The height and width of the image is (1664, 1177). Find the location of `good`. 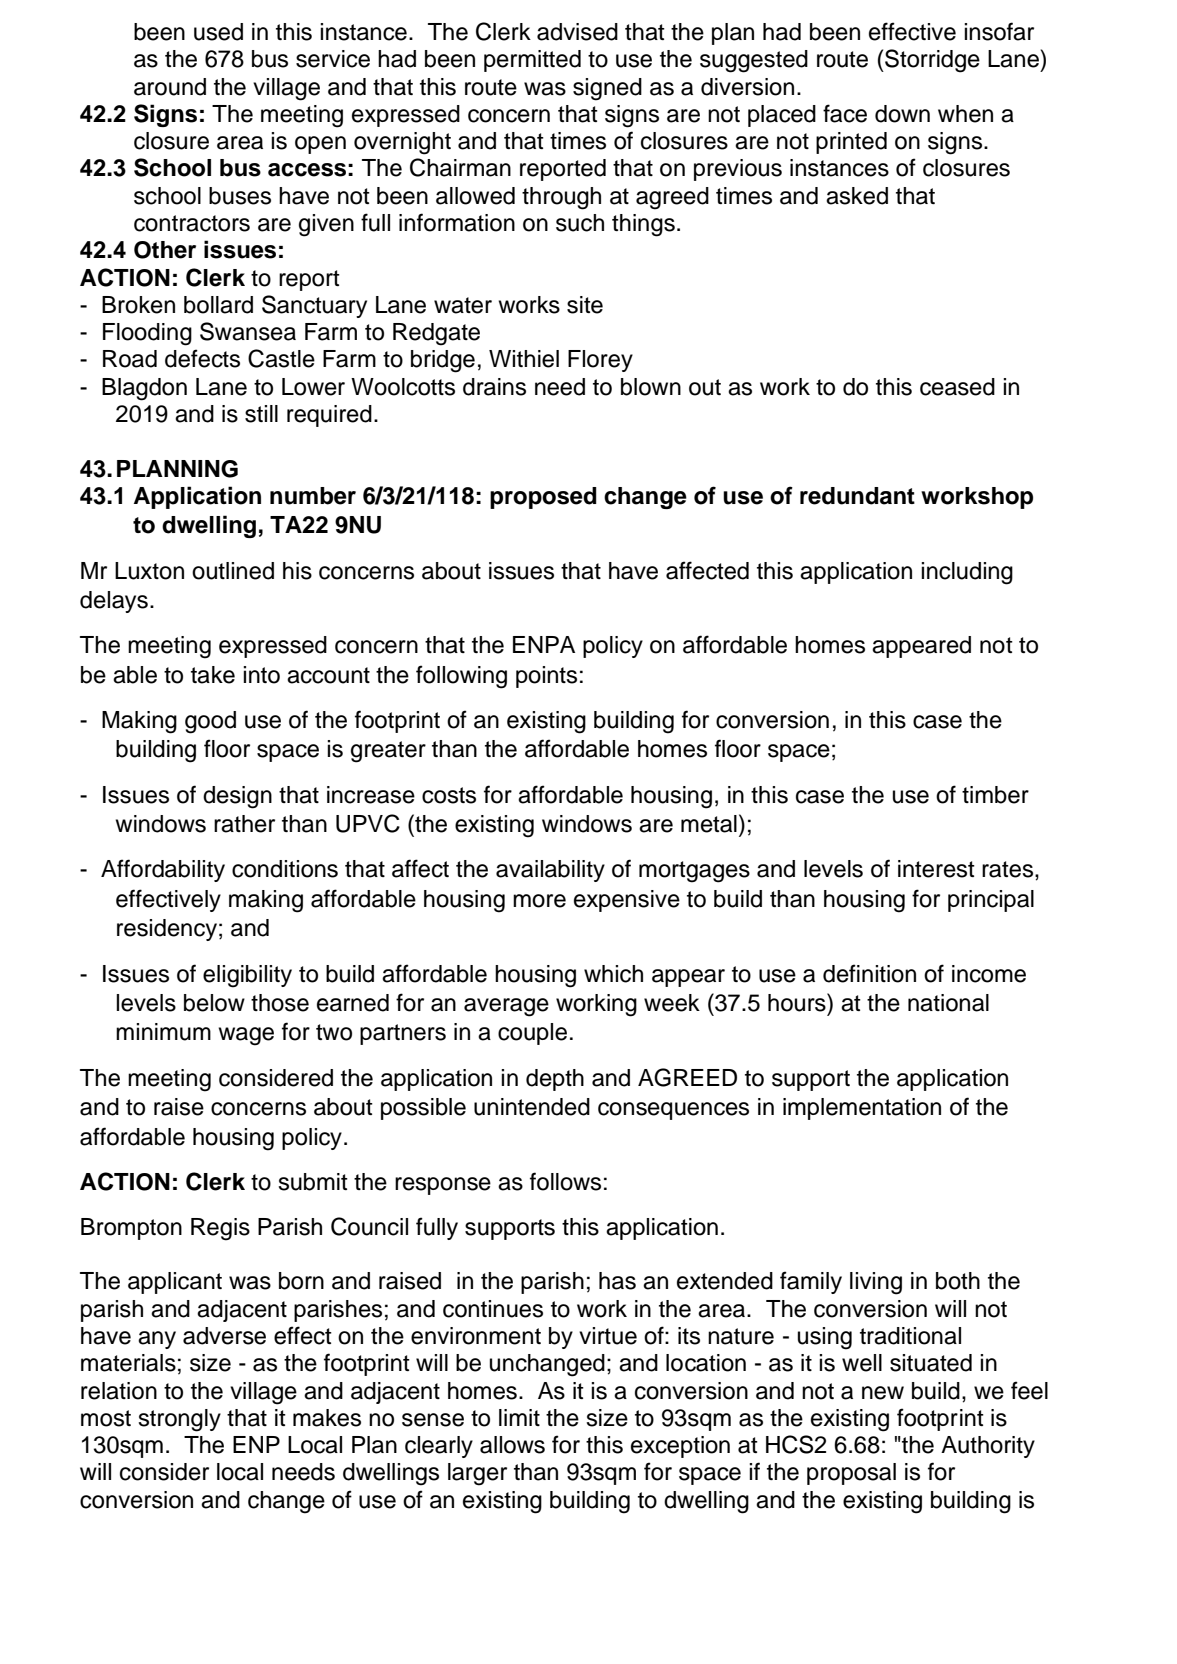

good is located at coordinates (210, 722).
